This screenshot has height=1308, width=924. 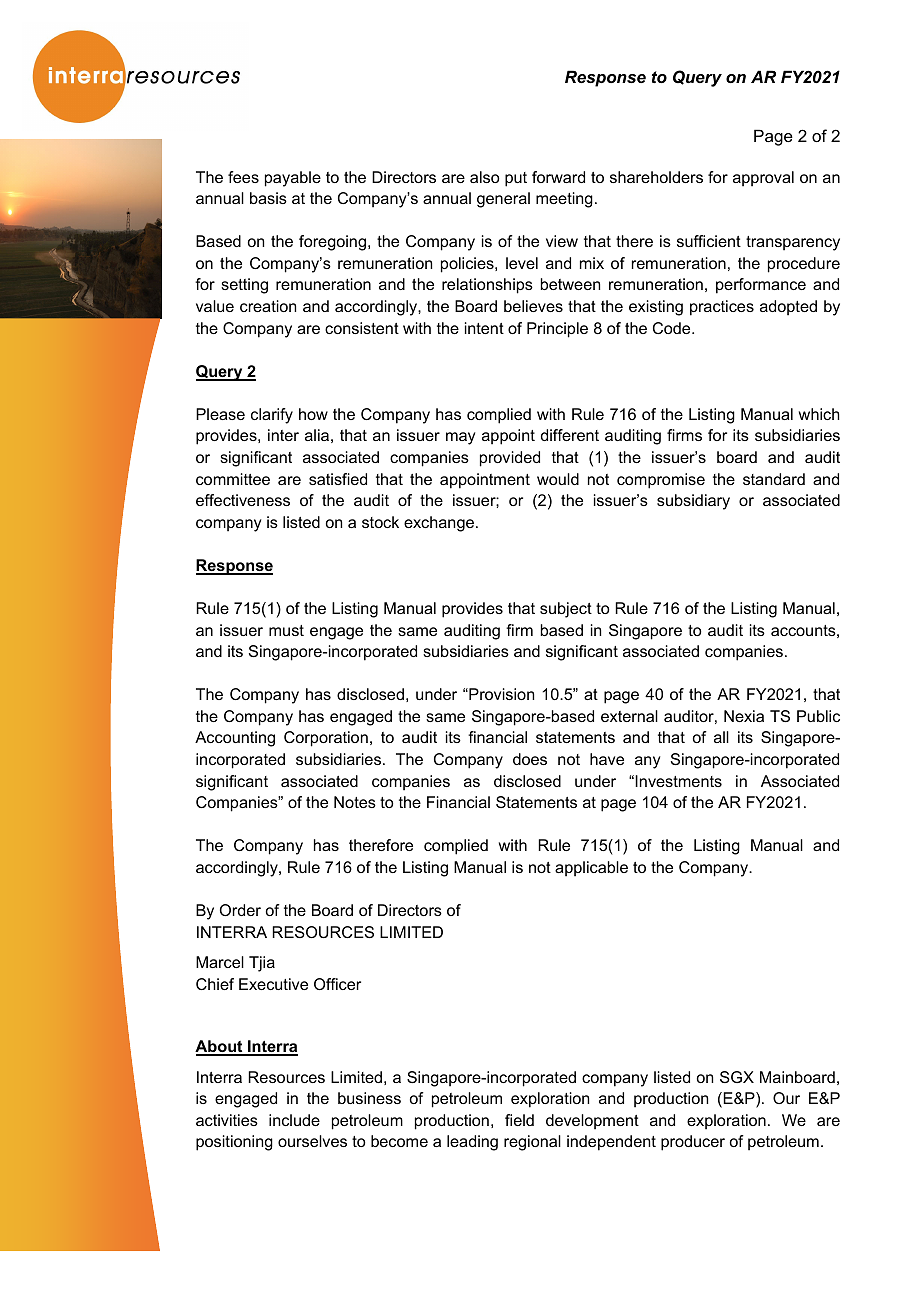 I want to click on would, so click(x=558, y=479).
